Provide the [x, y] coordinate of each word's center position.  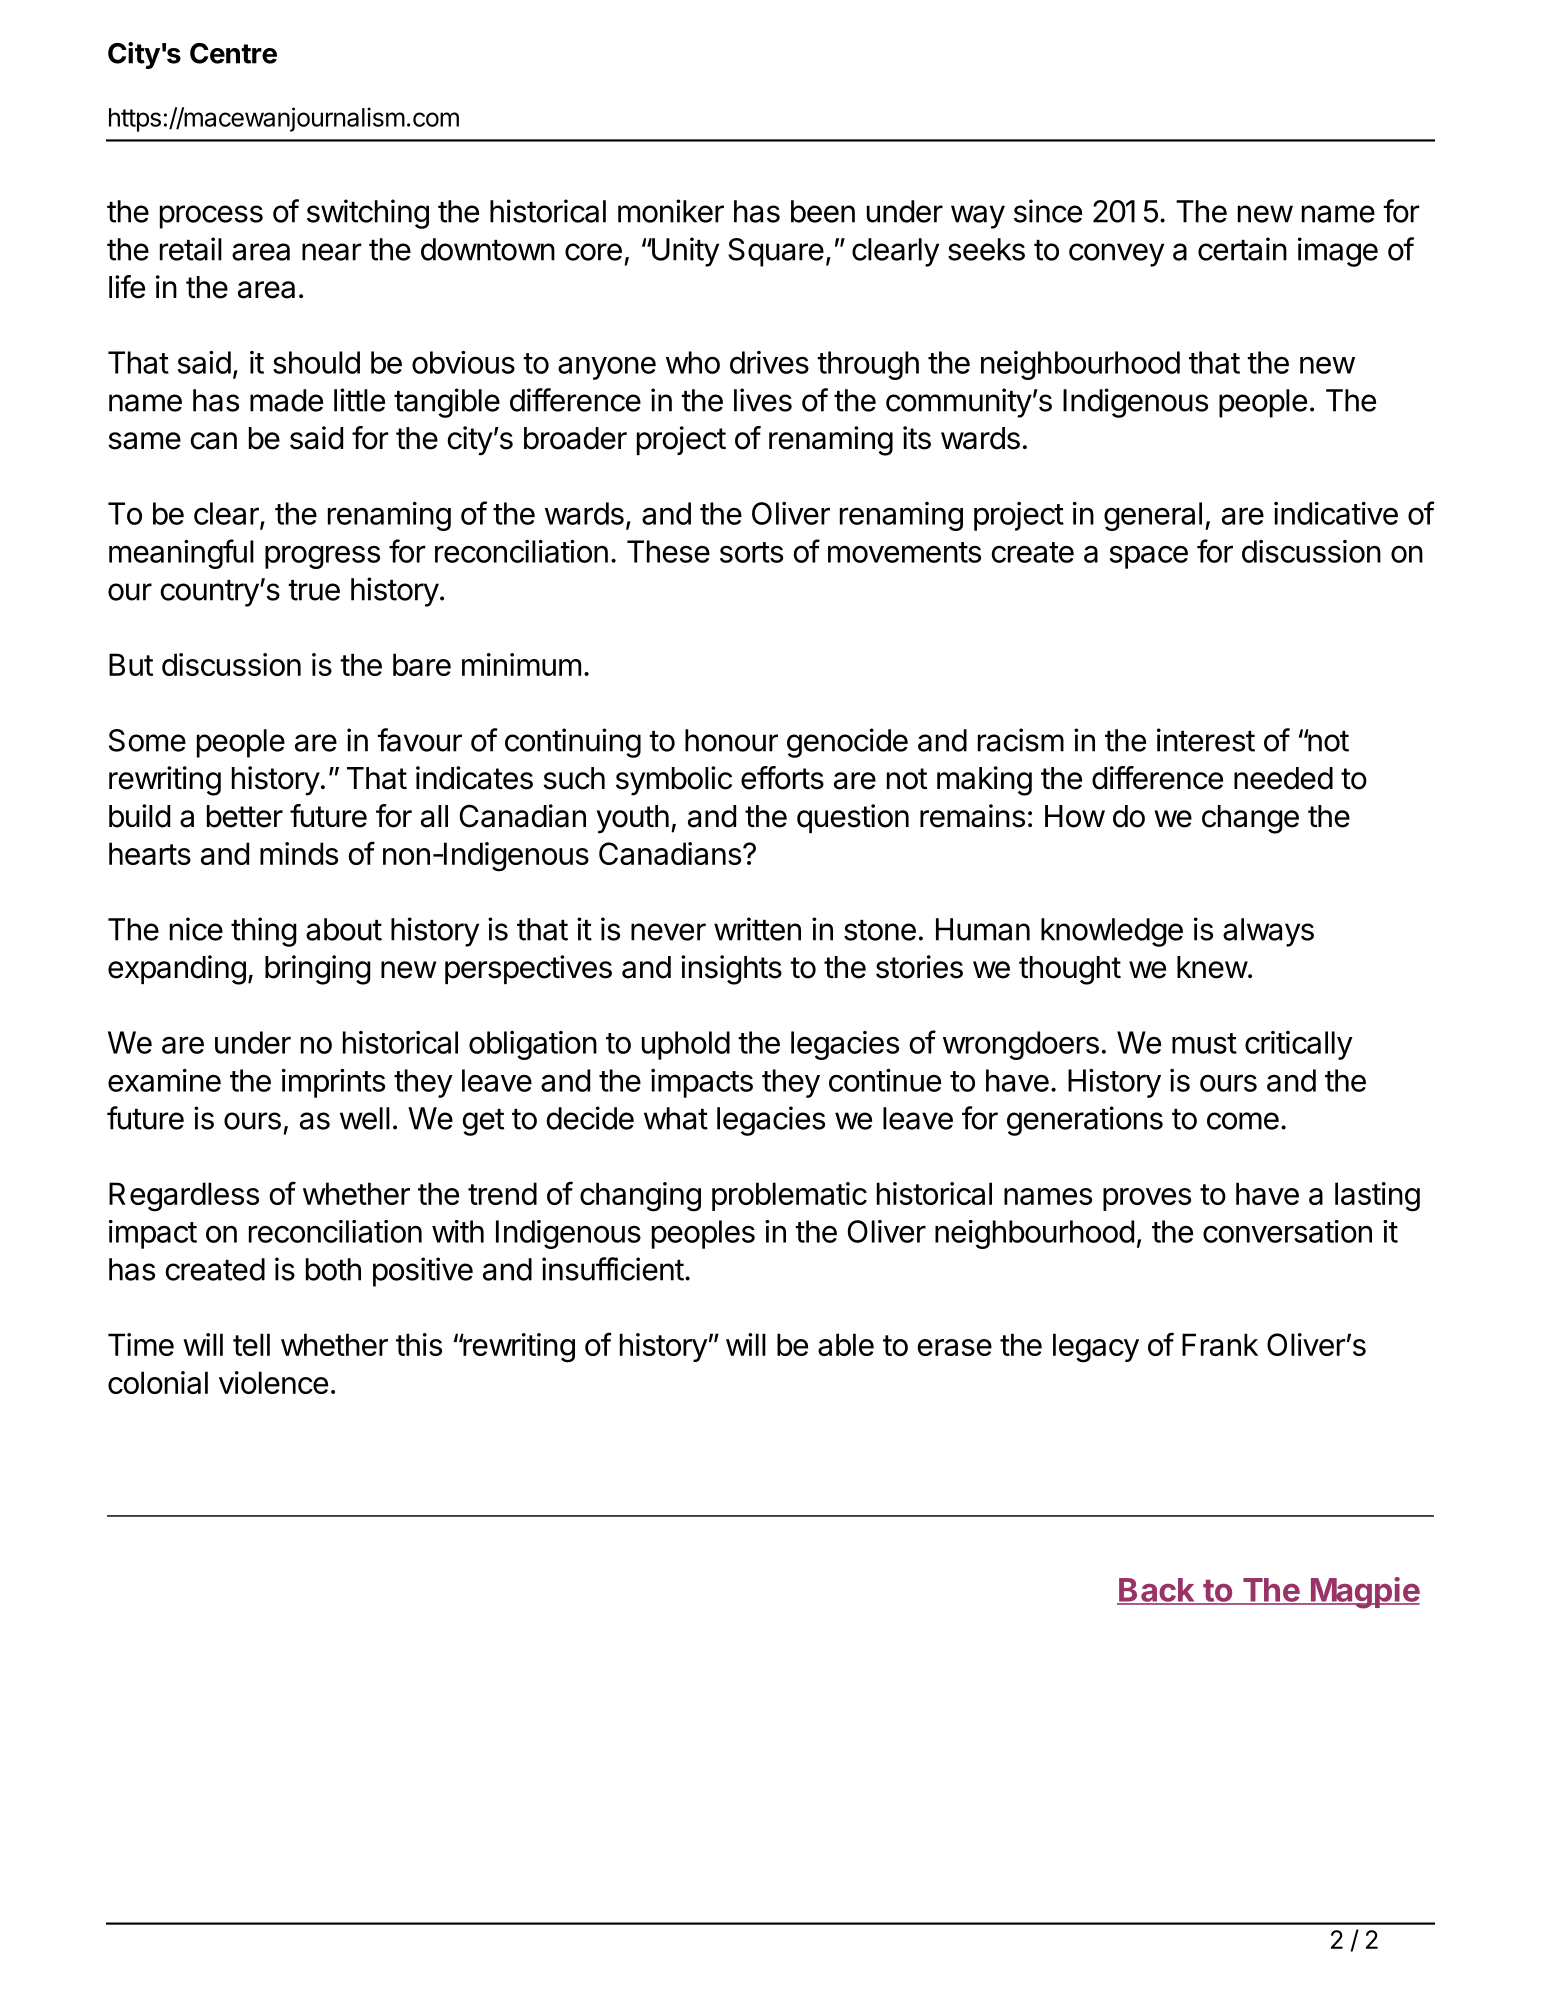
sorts [751, 552]
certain [1242, 249]
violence [273, 1382]
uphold [686, 1045]
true [314, 590]
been [823, 211]
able [846, 1344]
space [1149, 557]
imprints [333, 1083]
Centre [233, 53]
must [1204, 1043]
